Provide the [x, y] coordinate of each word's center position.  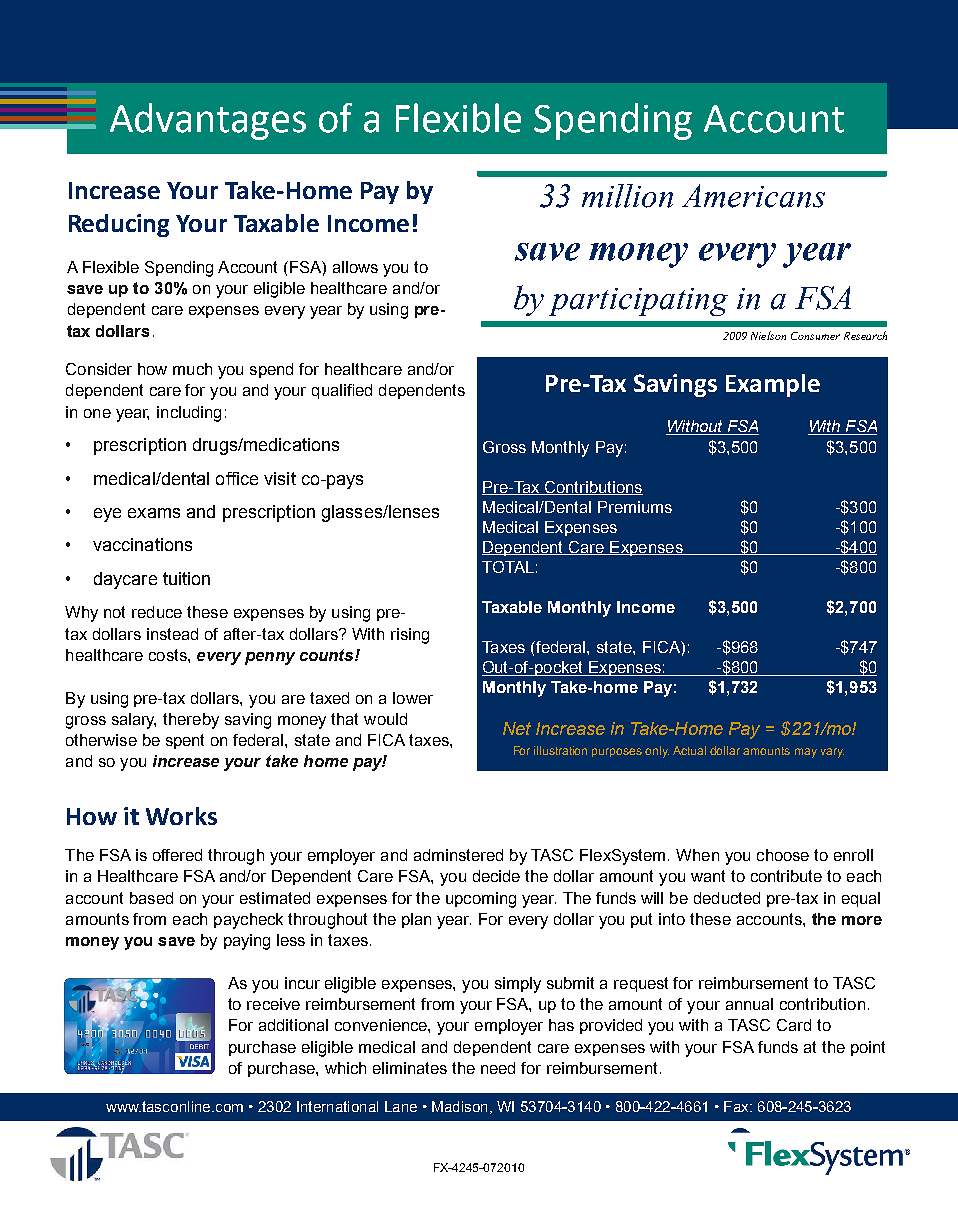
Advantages [208, 121]
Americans [753, 196]
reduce [157, 612]
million [627, 196]
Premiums [635, 507]
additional [293, 1025]
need [498, 1068]
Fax [737, 1106]
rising [410, 636]
